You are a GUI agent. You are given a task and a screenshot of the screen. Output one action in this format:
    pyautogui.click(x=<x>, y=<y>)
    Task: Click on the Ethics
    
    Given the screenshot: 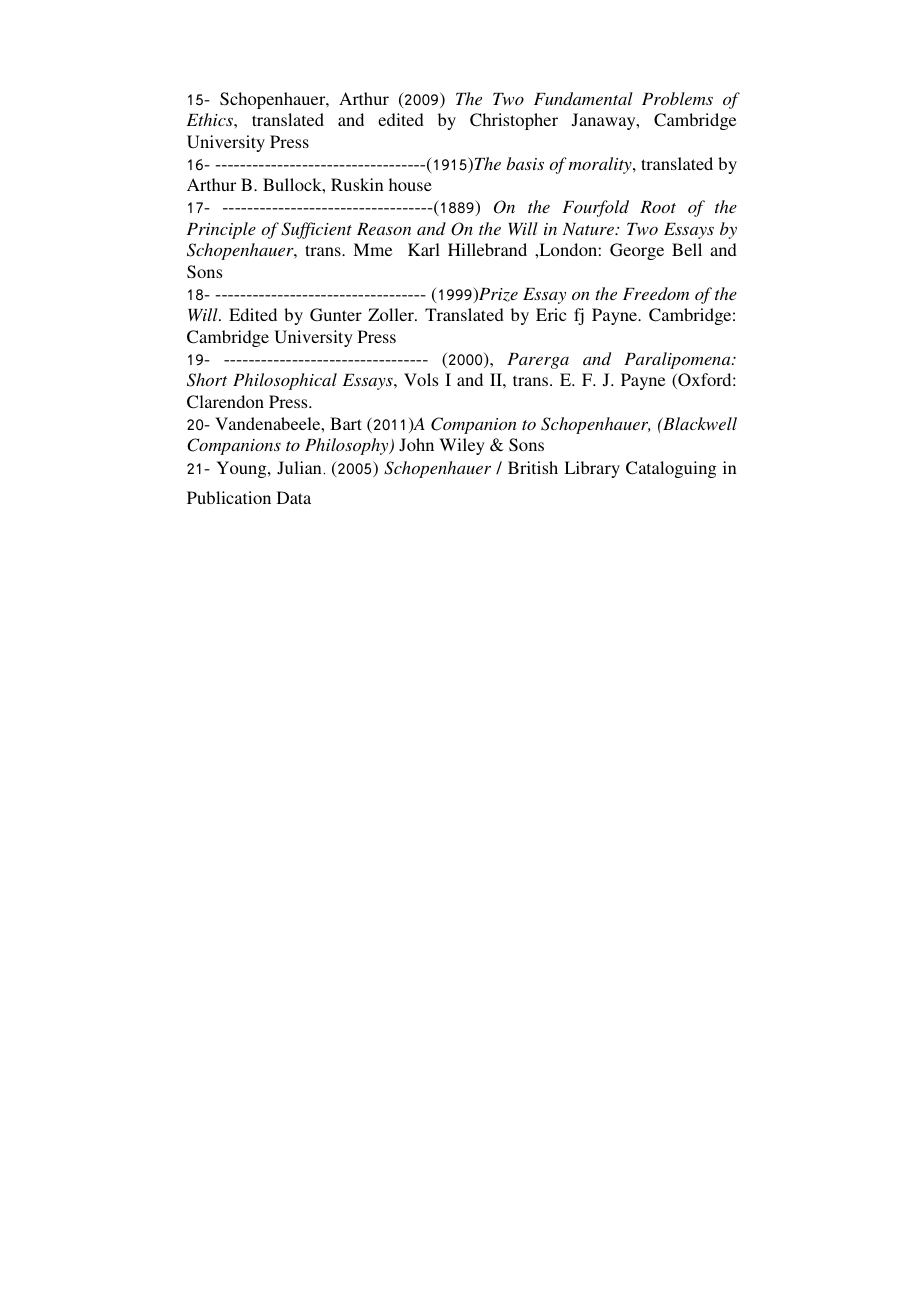 What is the action you would take?
    pyautogui.click(x=211, y=119)
